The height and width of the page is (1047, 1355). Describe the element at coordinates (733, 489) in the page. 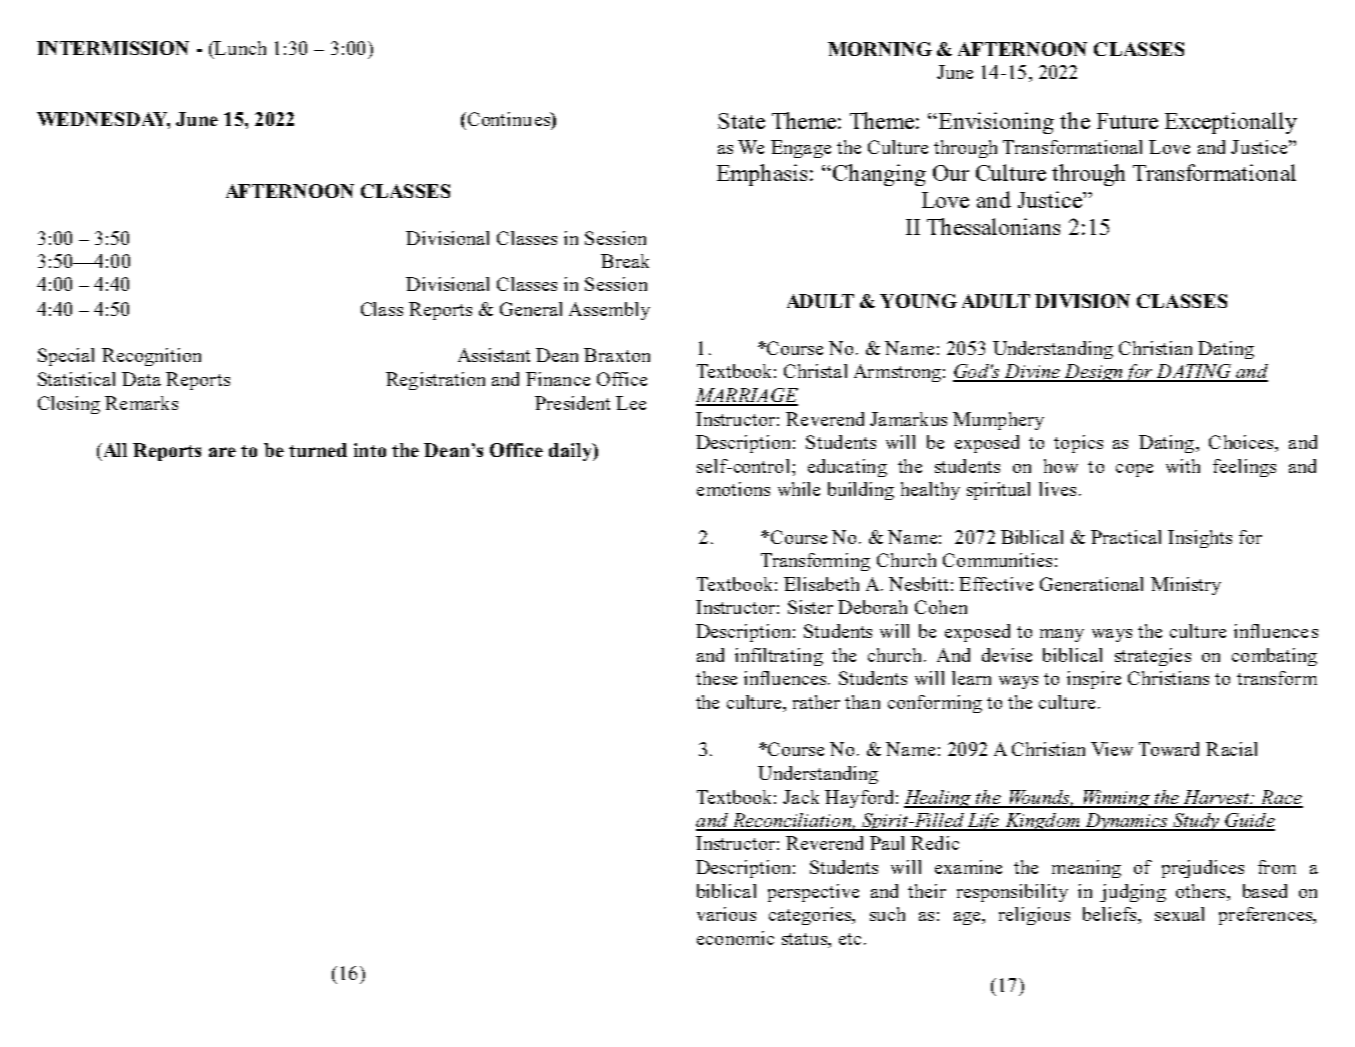

I see `emotions` at that location.
